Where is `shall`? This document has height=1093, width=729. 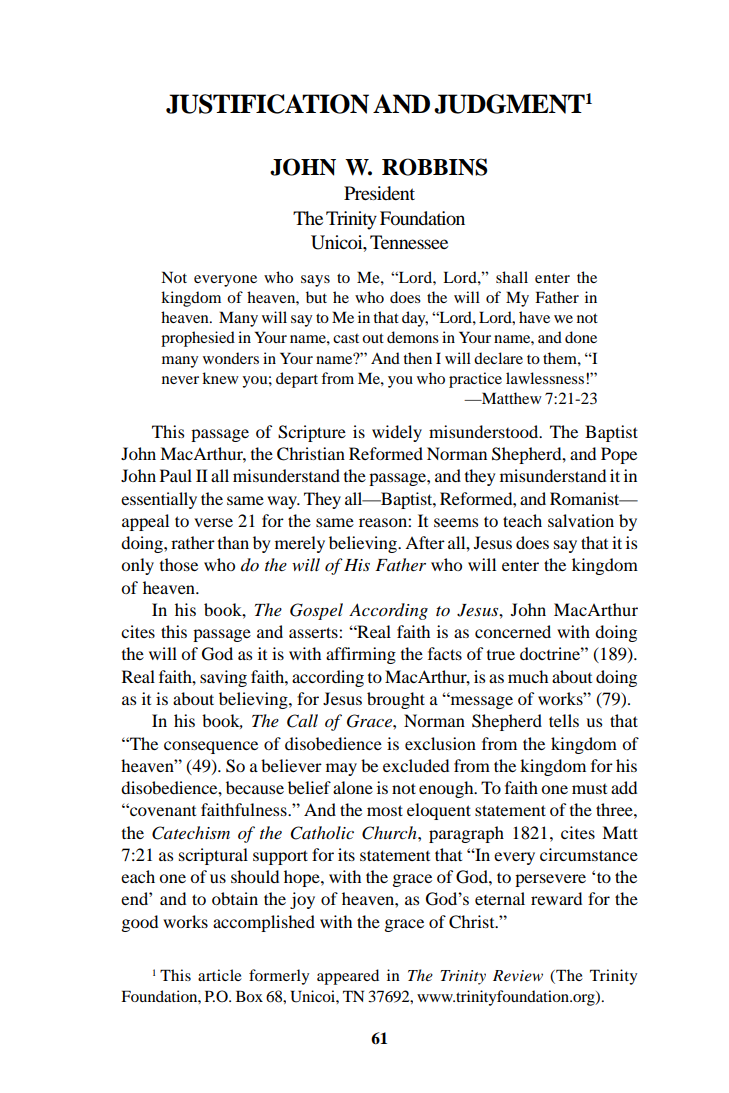 shall is located at coordinates (512, 277).
